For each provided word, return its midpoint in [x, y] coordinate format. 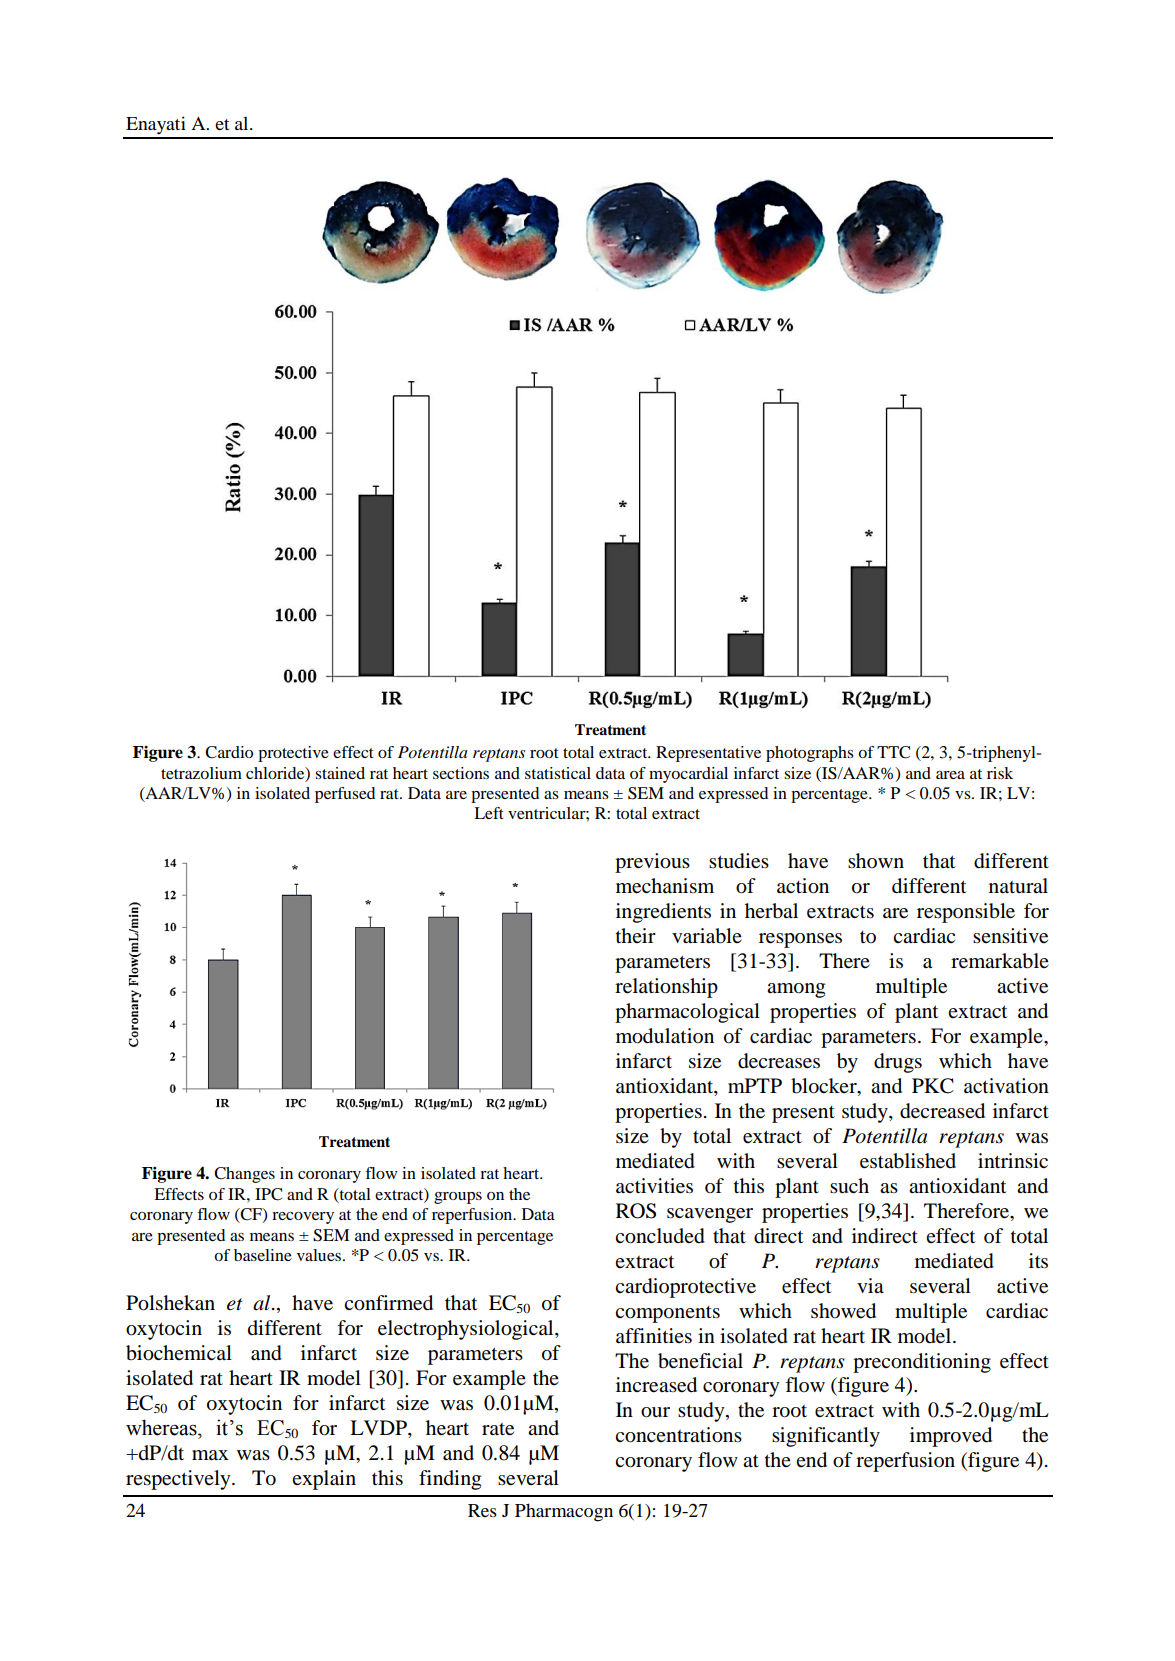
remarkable [1000, 961]
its [1038, 1260]
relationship [666, 988]
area [950, 775]
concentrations [678, 1435]
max [210, 1455]
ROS [636, 1211]
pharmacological [687, 1013]
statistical [558, 773]
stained [340, 773]
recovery [303, 1218]
